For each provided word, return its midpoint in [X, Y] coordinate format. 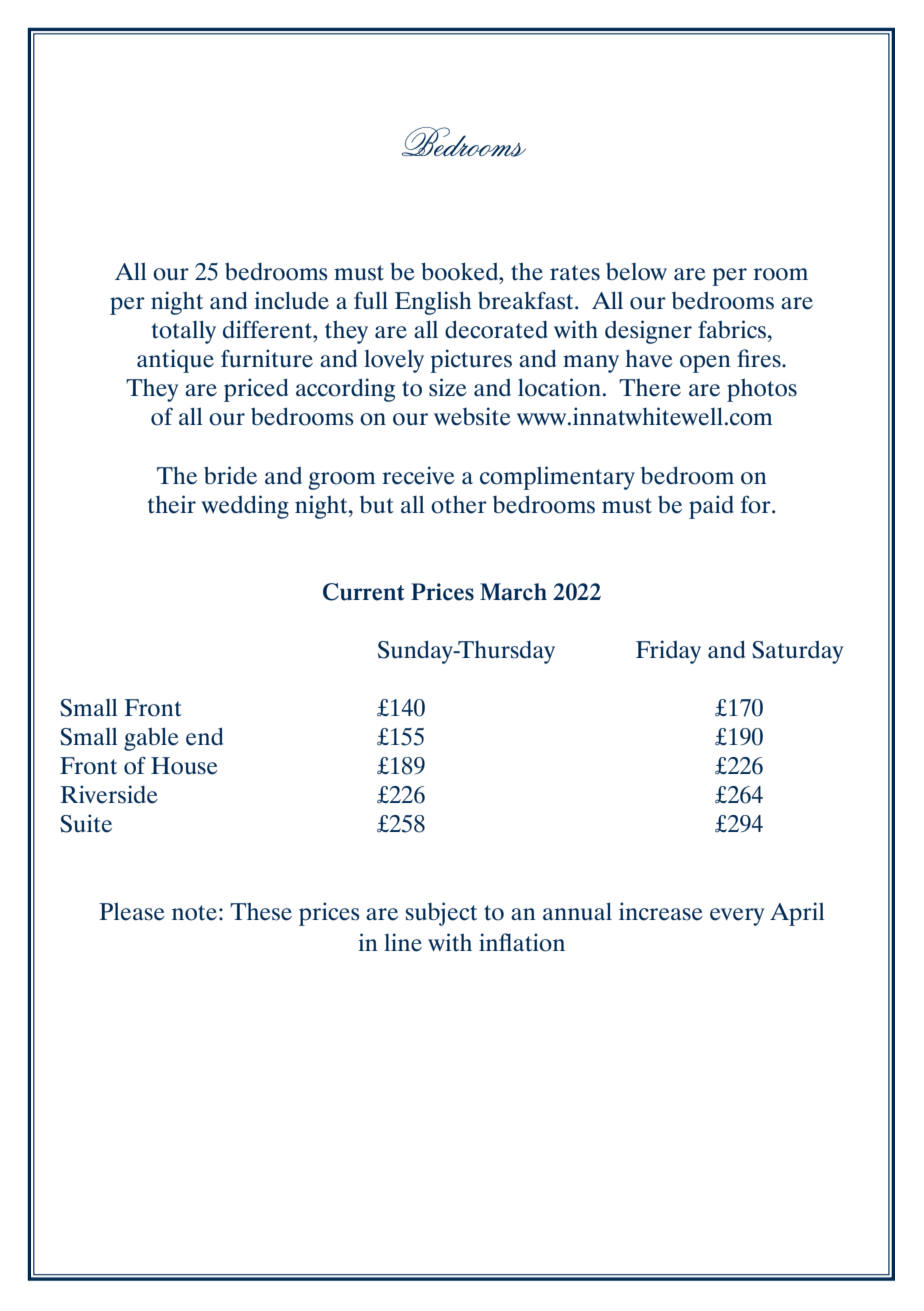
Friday [668, 652]
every [737, 917]
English [433, 303]
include [292, 300]
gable [151, 739]
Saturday [797, 652]
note [194, 913]
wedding [245, 507]
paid [711, 507]
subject [441, 914]
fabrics [732, 329]
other [459, 504]
